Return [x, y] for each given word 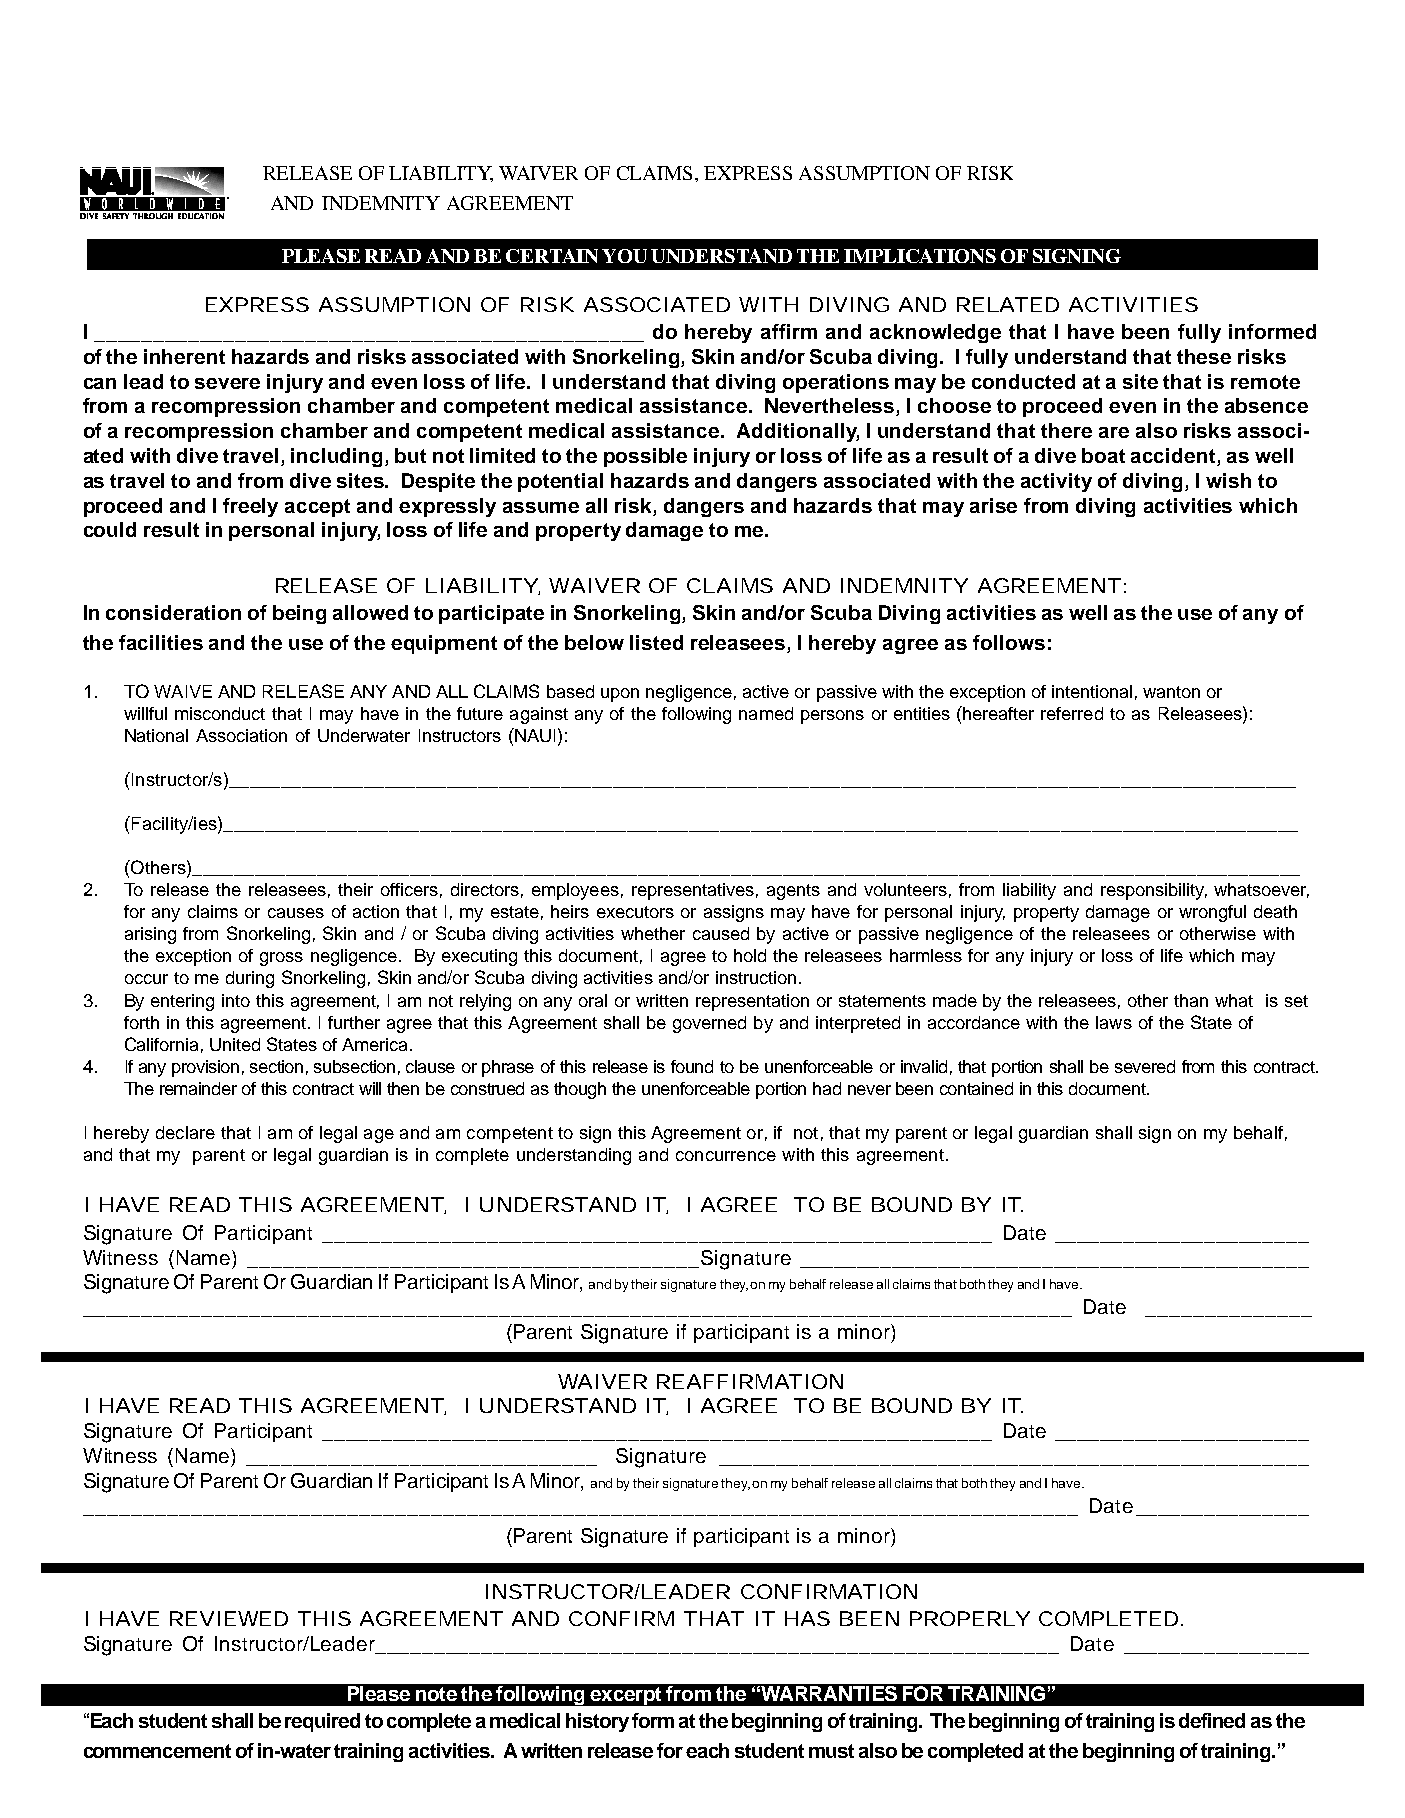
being [299, 614]
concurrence [726, 1156]
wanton [1171, 692]
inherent [184, 356]
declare [185, 1132]
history [597, 1722]
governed [709, 1024]
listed [656, 642]
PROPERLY [970, 1618]
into [236, 1000]
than [1191, 1000]
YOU [624, 256]
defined [1212, 1720]
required [322, 1722]
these [1204, 356]
